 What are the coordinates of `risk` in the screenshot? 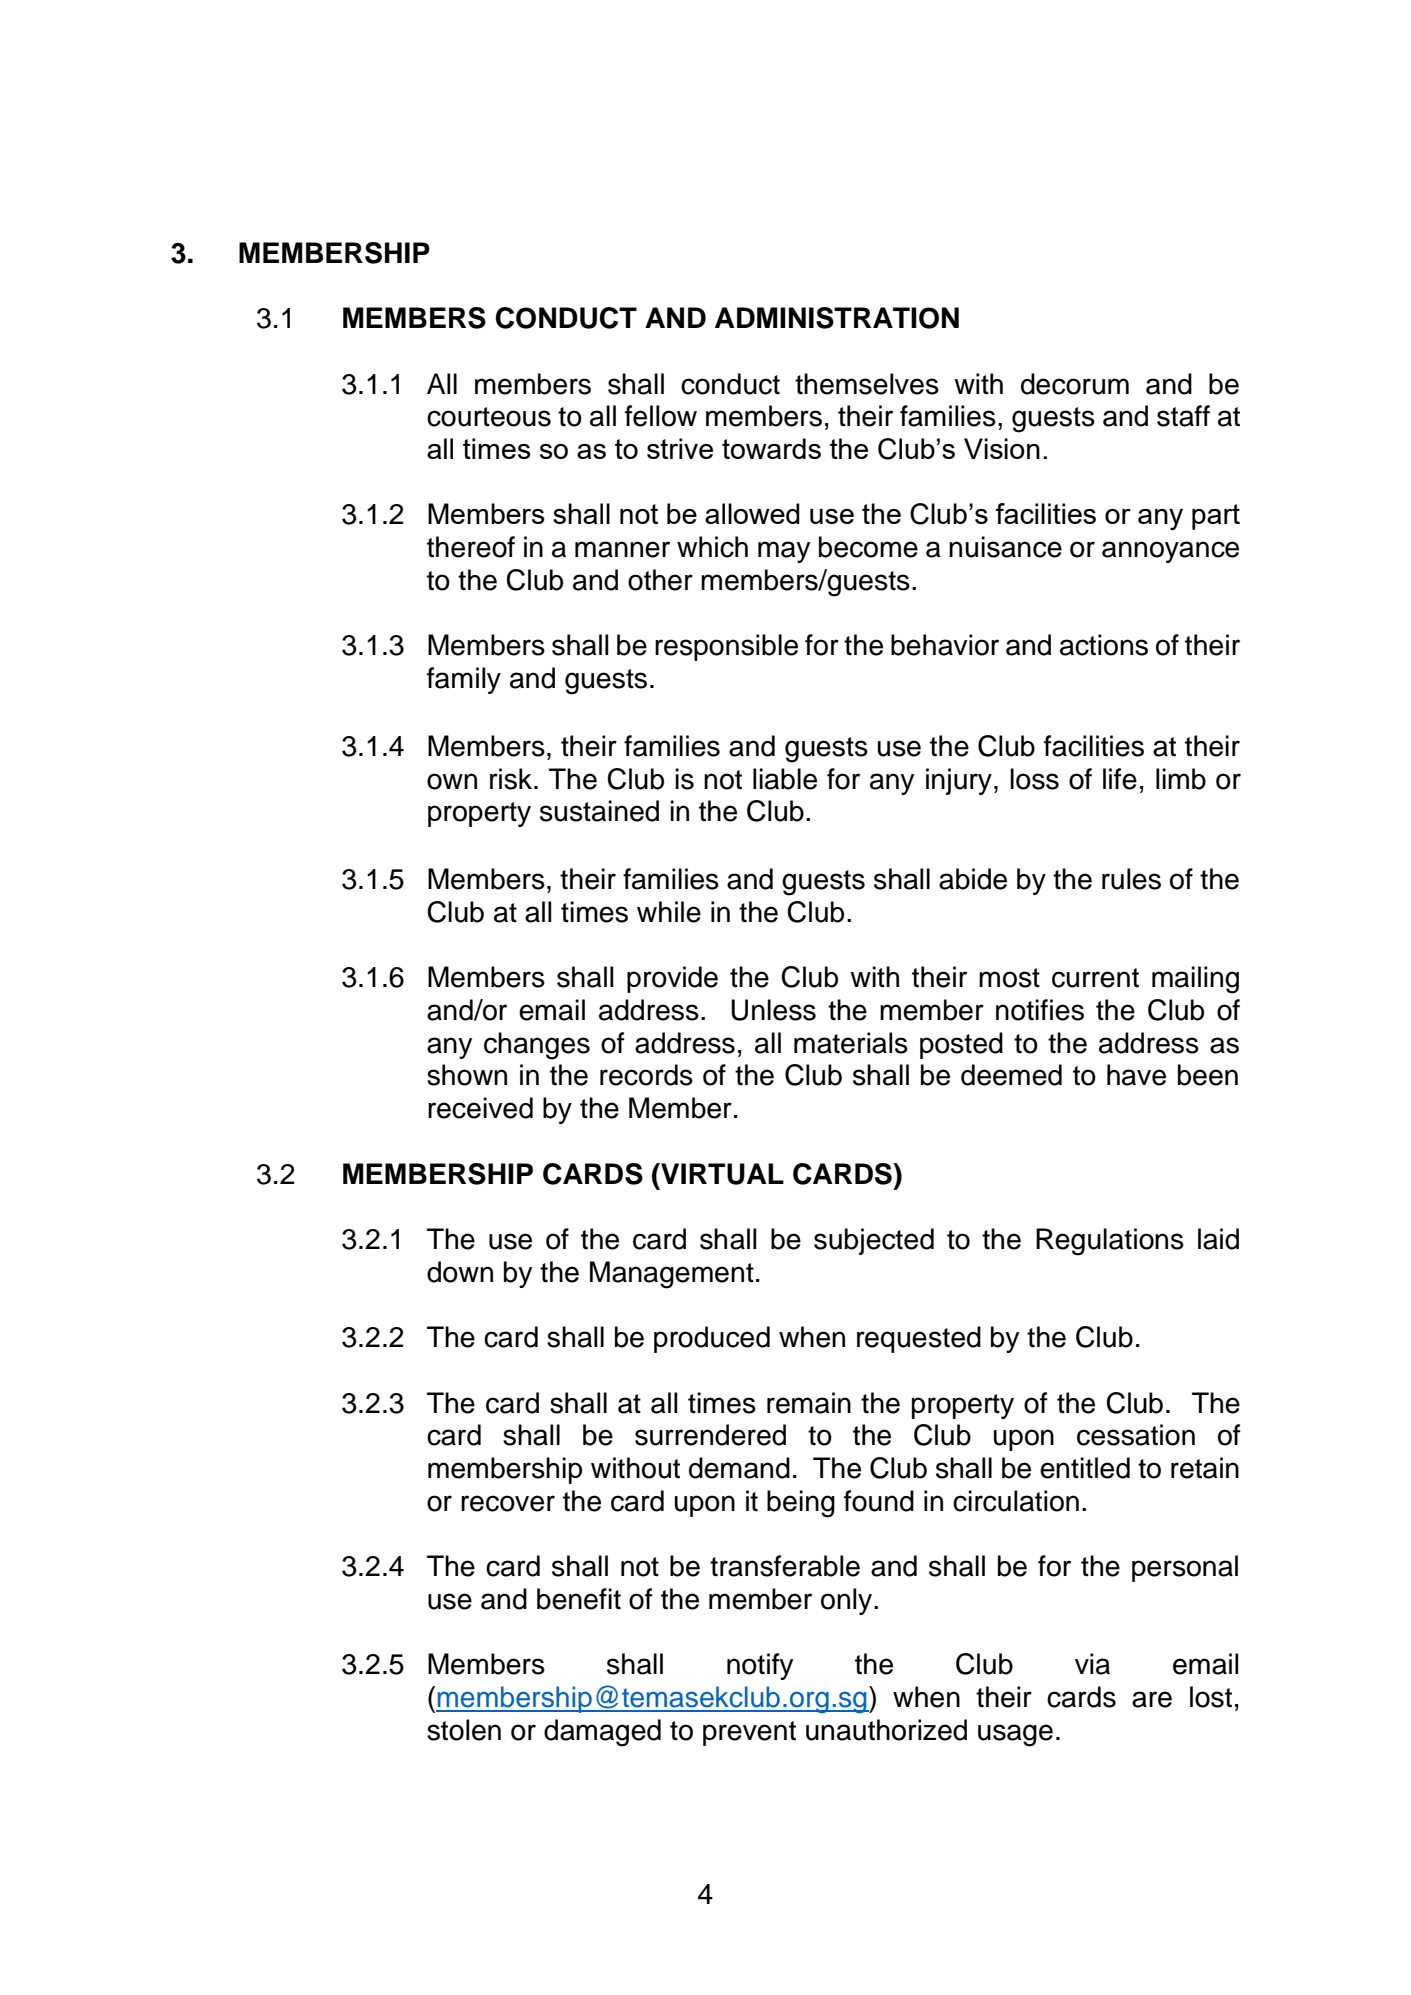 It's located at (512, 779).
